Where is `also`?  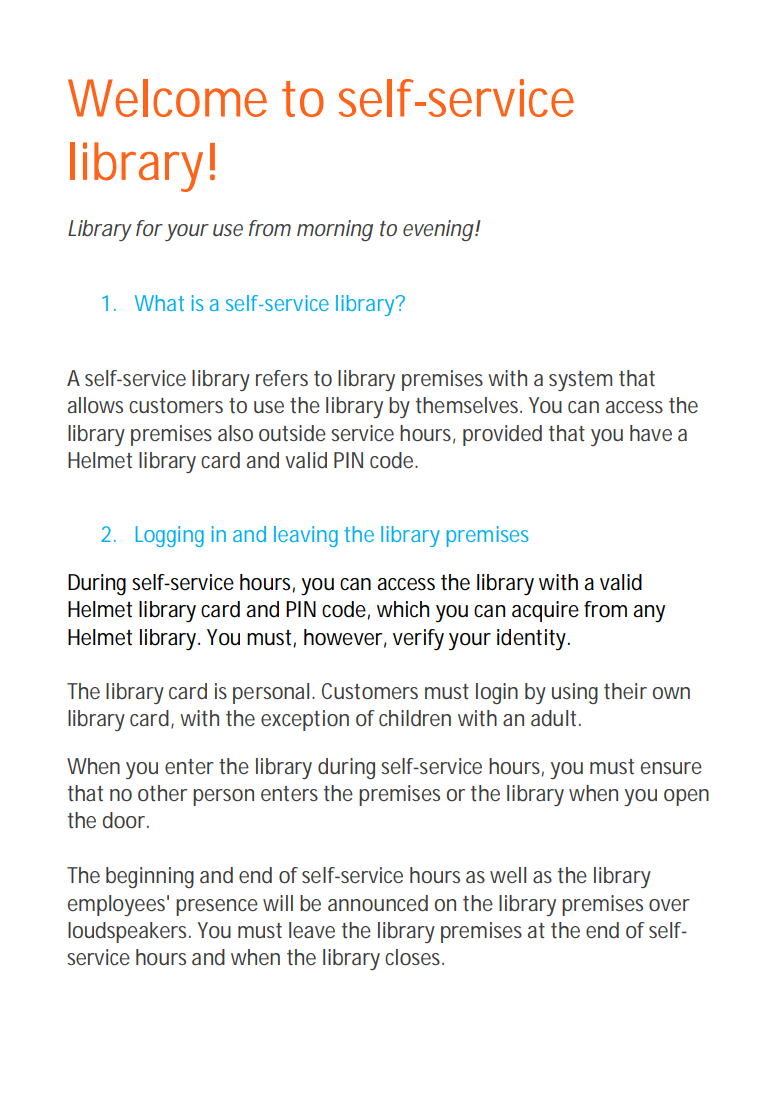
also is located at coordinates (235, 433).
